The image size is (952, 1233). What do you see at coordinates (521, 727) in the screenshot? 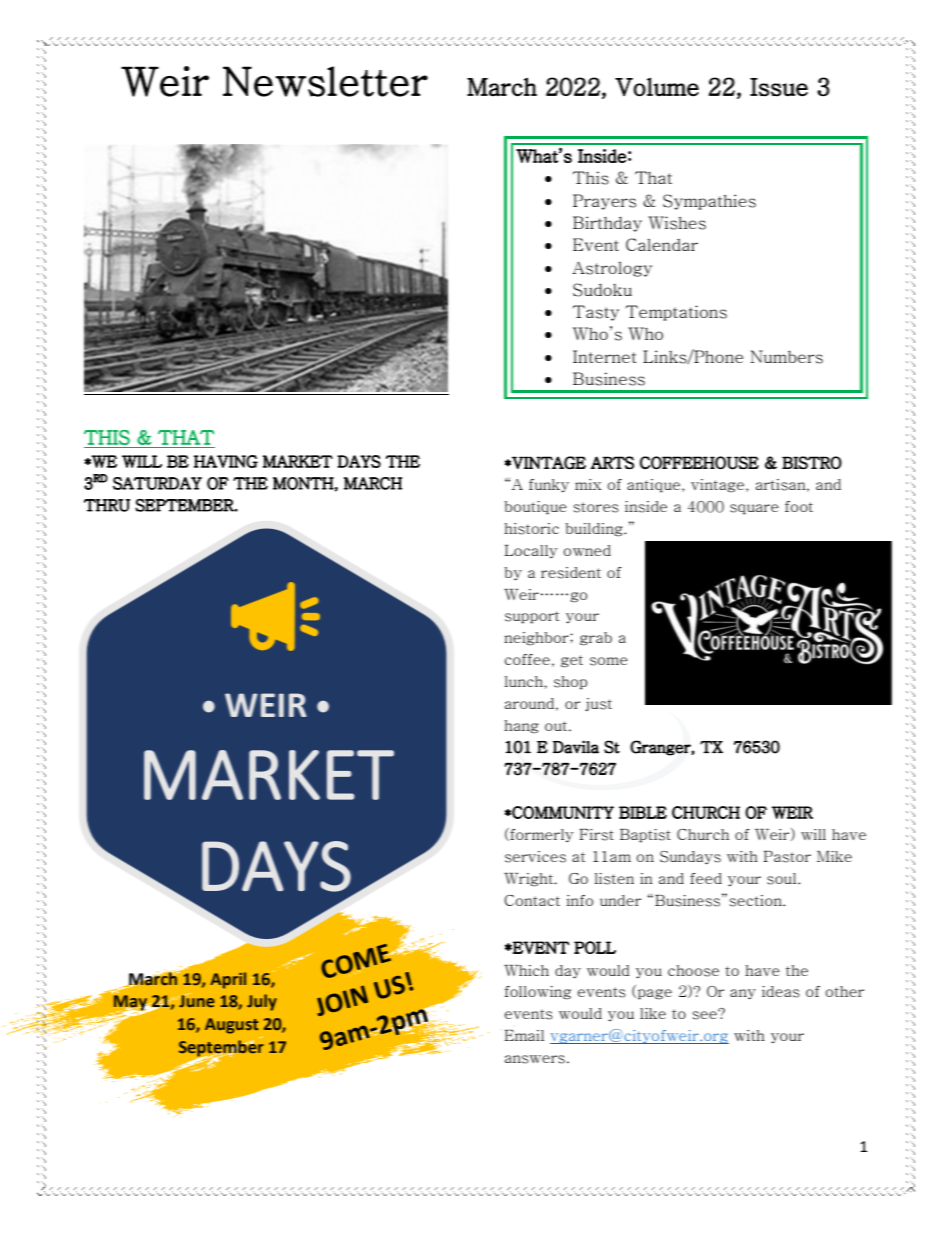
I see `hang` at bounding box center [521, 727].
